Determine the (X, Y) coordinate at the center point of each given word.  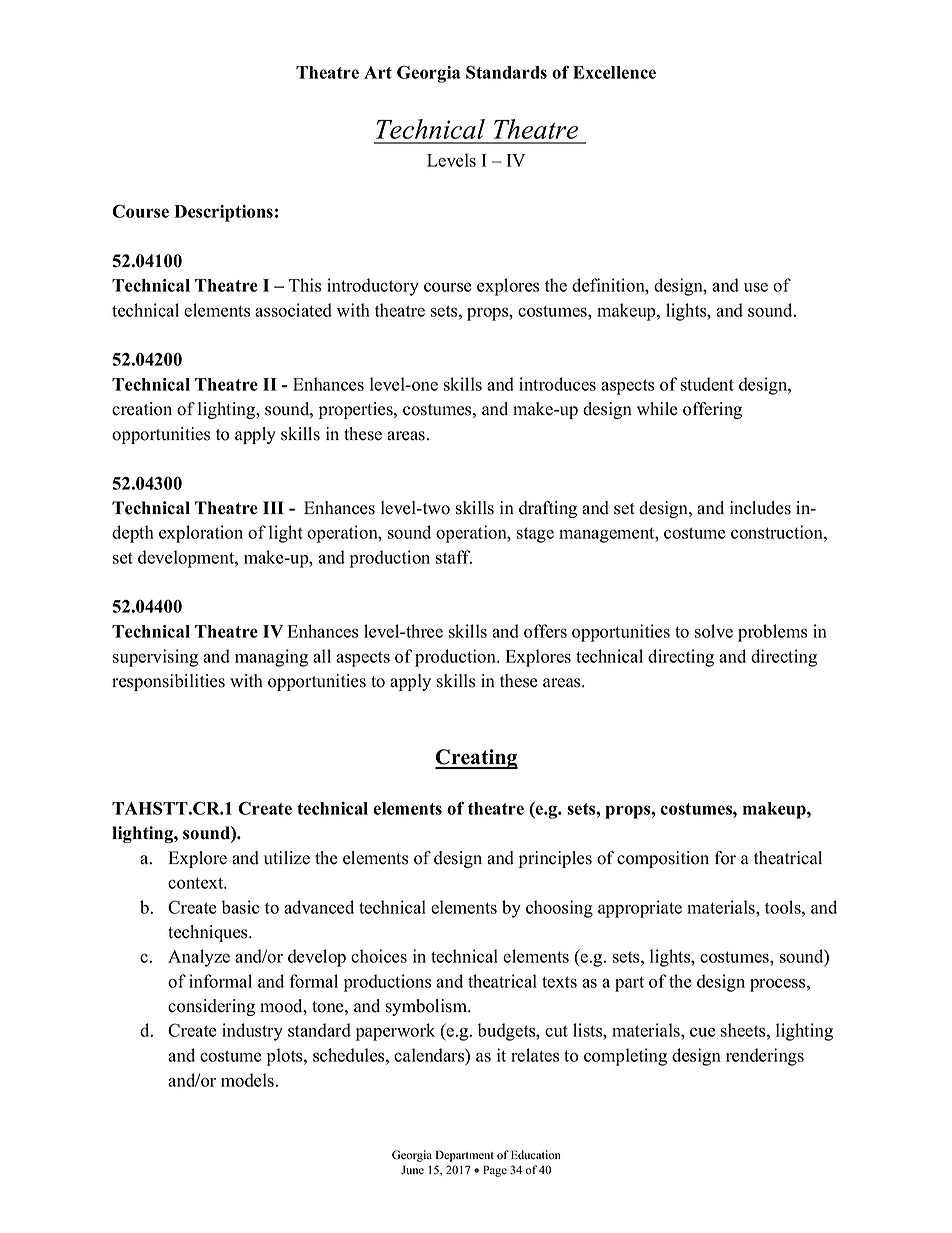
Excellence (614, 72)
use (756, 287)
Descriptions (223, 213)
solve (714, 631)
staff (454, 557)
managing (271, 658)
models (249, 1080)
